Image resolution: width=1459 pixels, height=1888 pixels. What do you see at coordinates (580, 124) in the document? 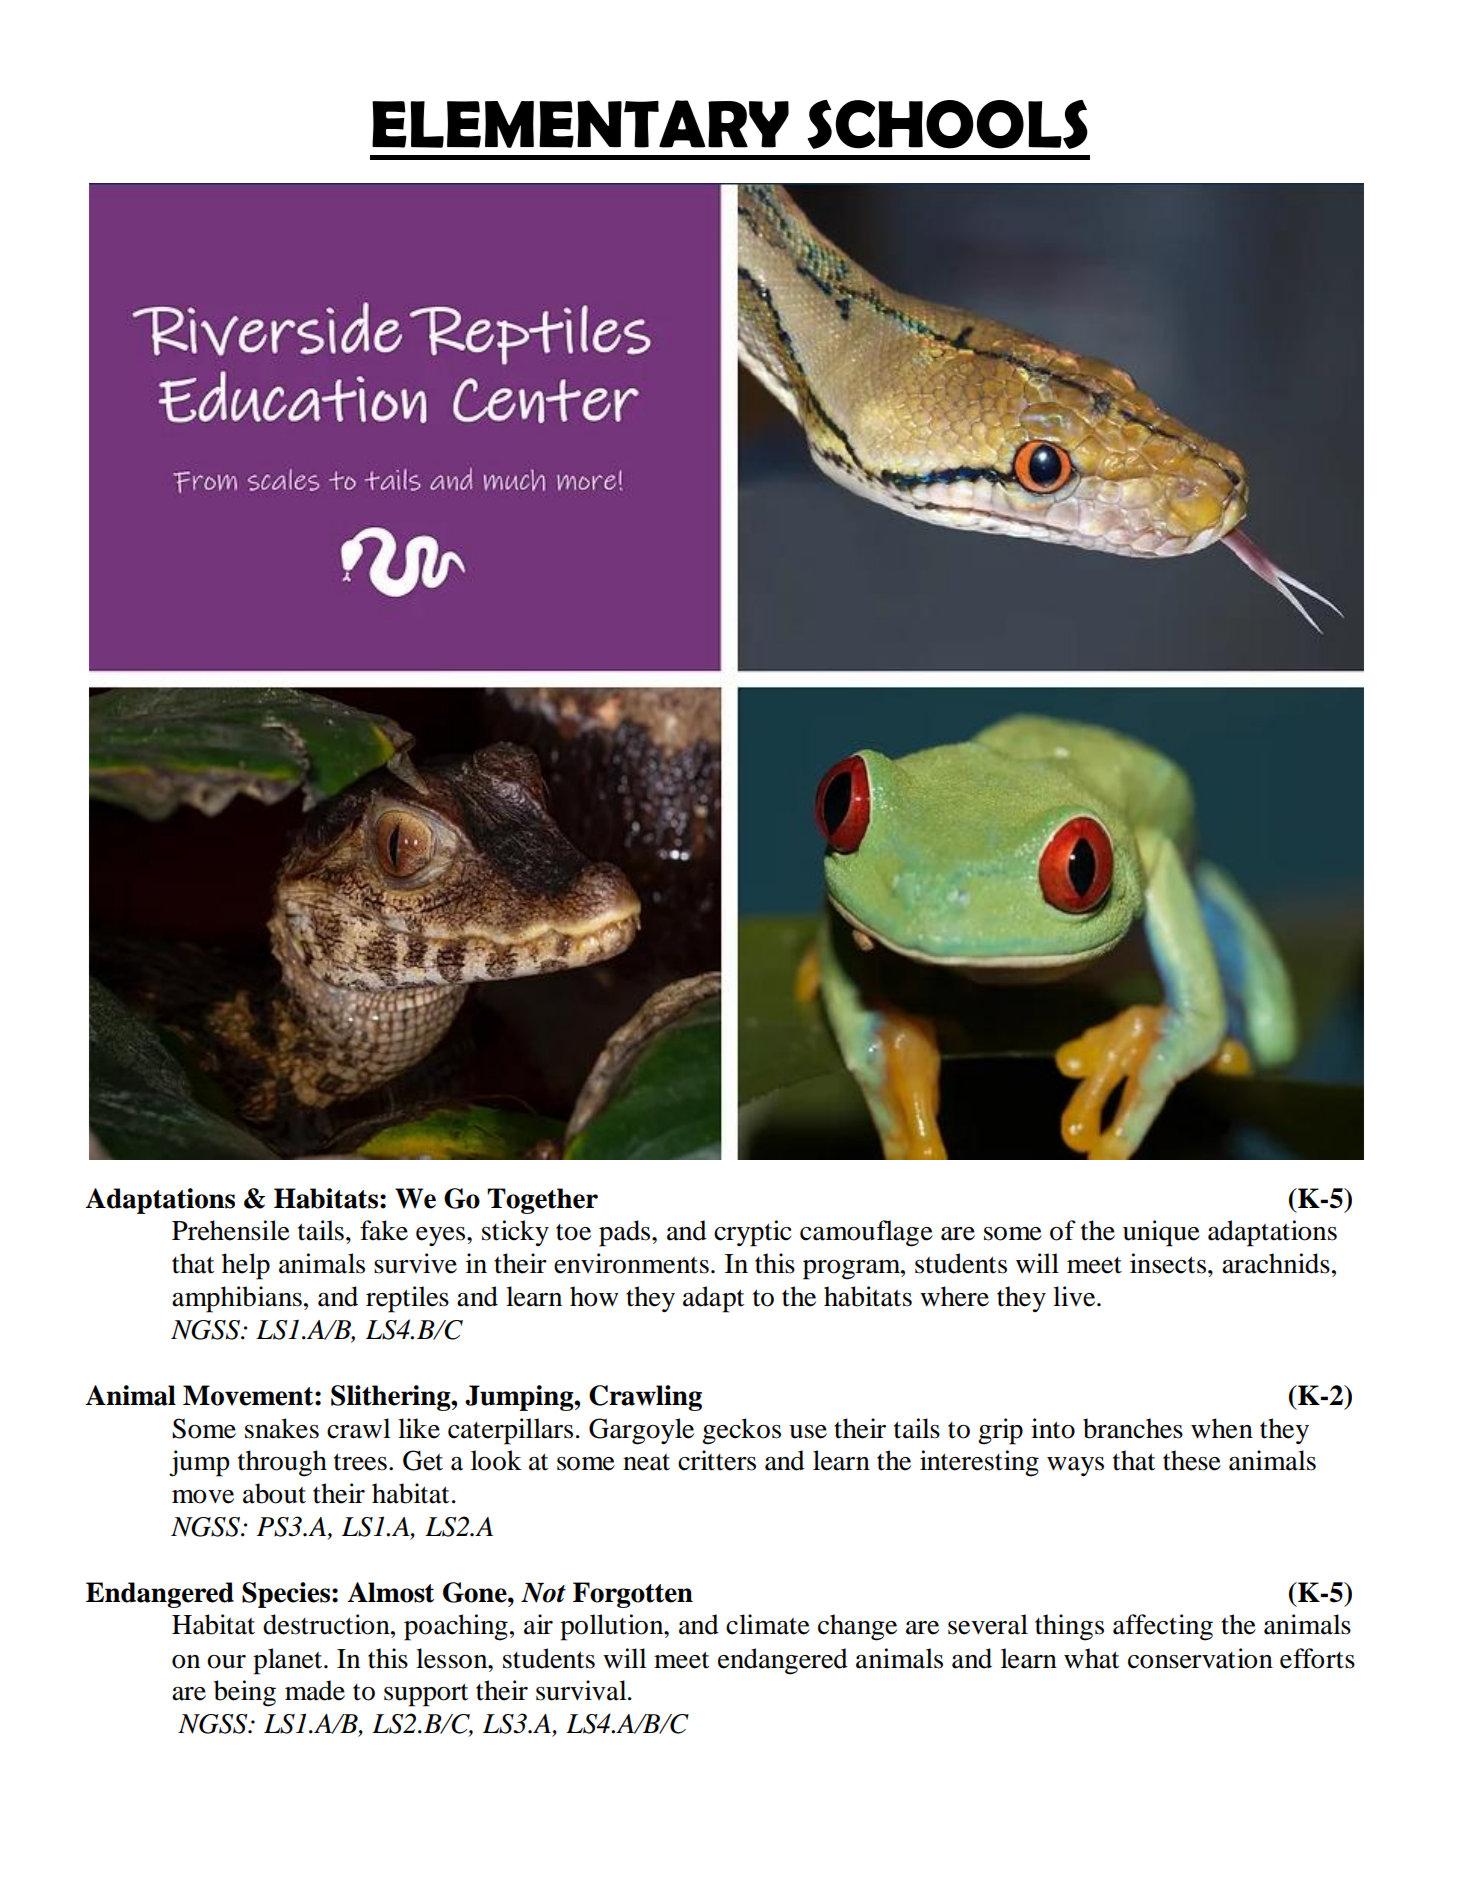
I see `ELEMENTARY` at bounding box center [580, 124].
